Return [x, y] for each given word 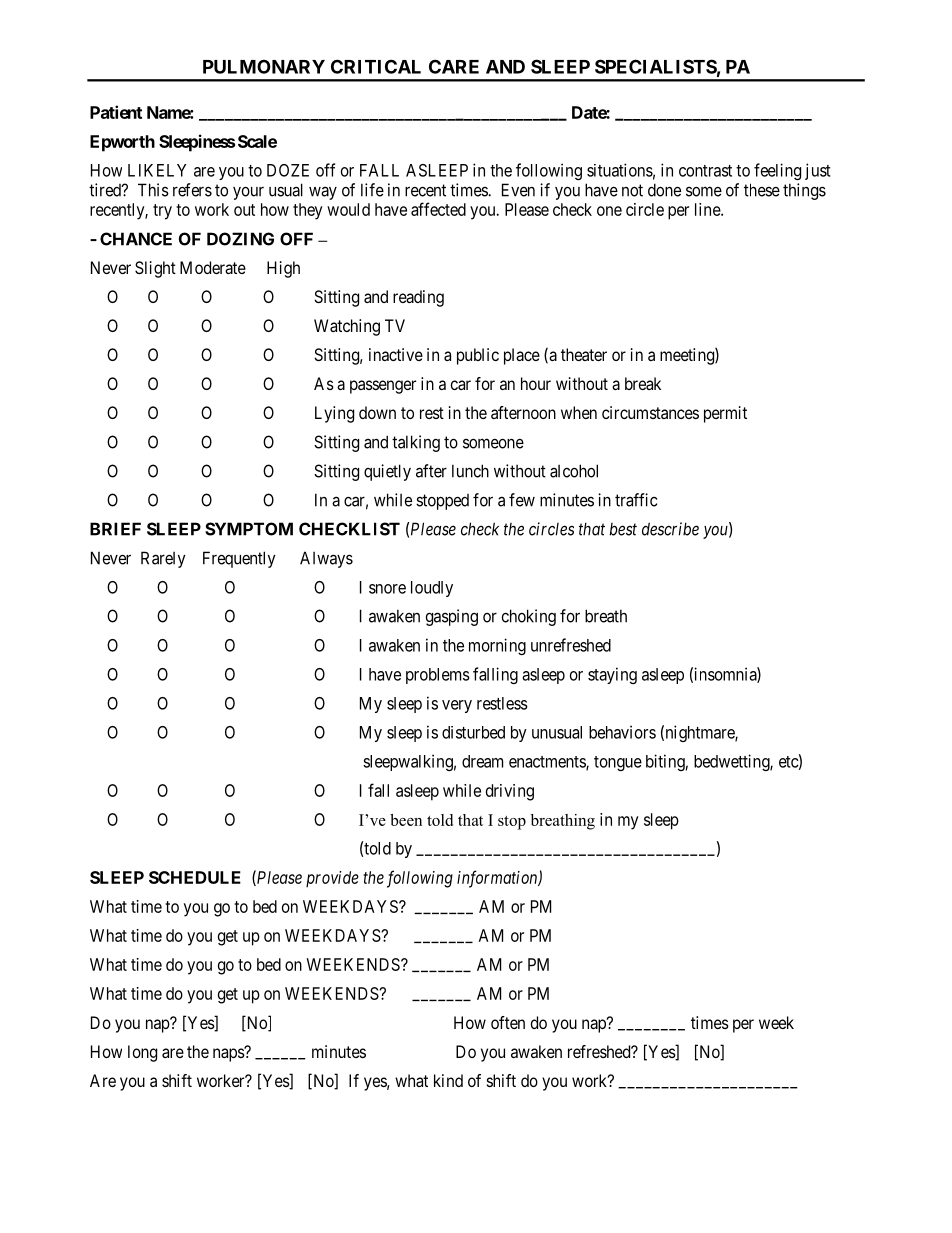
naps [229, 1055]
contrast [705, 171]
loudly [432, 589]
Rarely [163, 559]
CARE [454, 66]
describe [670, 529]
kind [448, 1080]
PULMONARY [264, 66]
